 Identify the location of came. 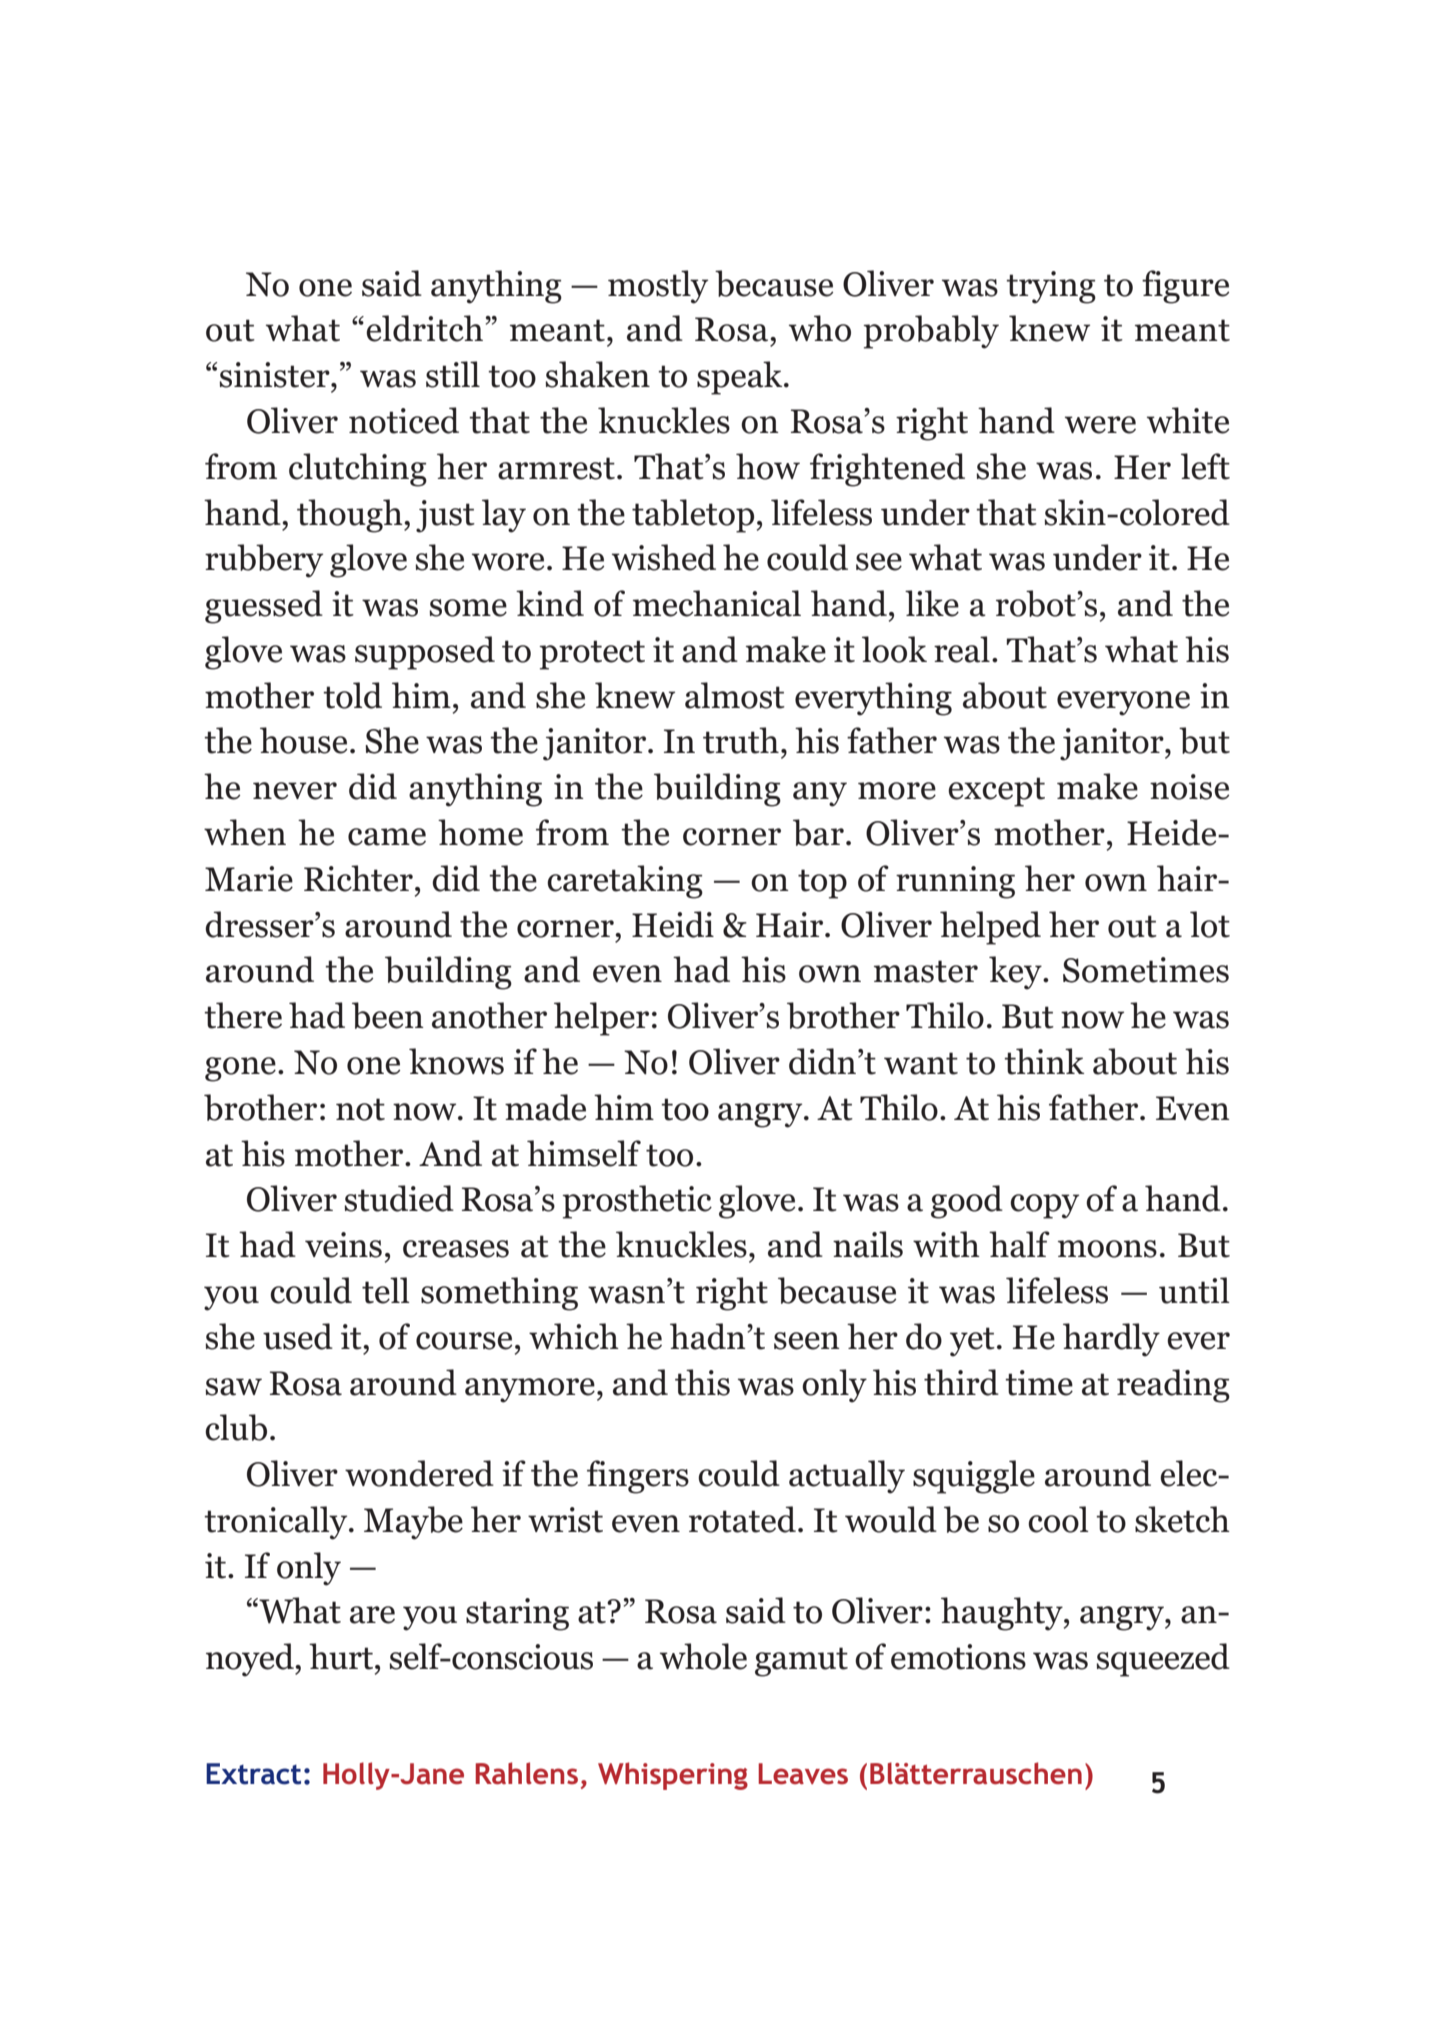
(387, 837).
